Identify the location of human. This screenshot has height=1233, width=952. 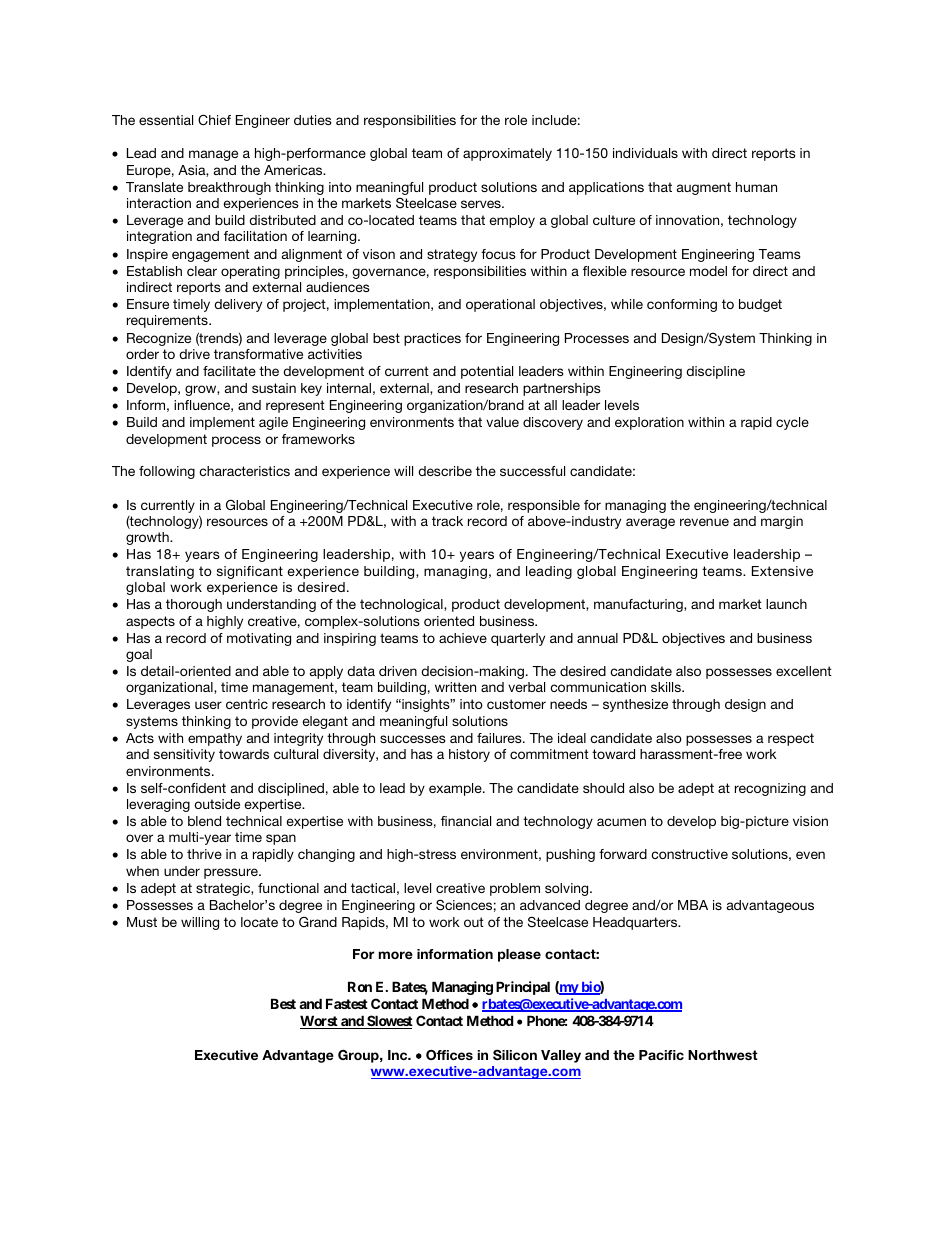
(756, 187).
